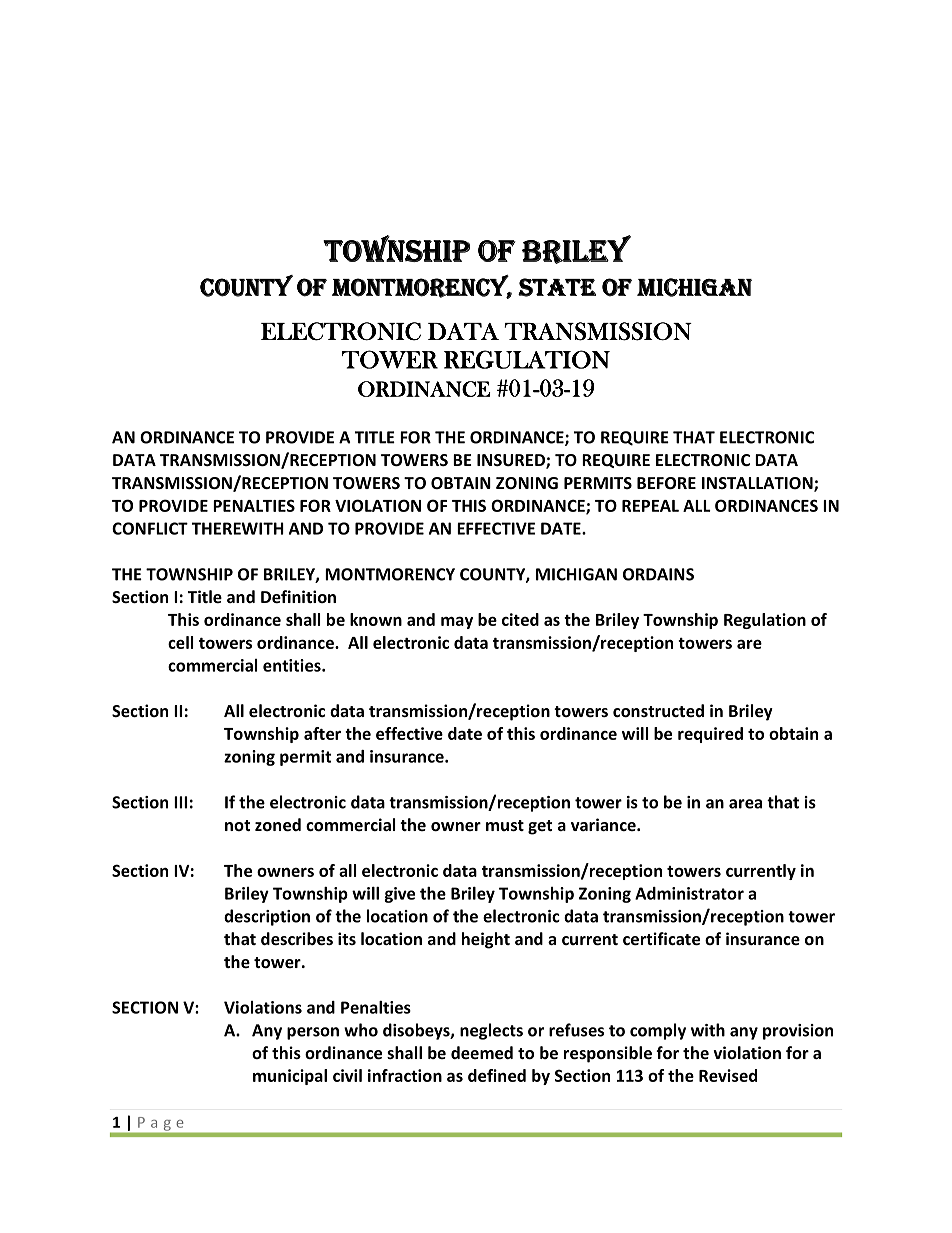 The width and height of the screenshot is (952, 1233). Describe the element at coordinates (290, 1077) in the screenshot. I see `municipal` at that location.
